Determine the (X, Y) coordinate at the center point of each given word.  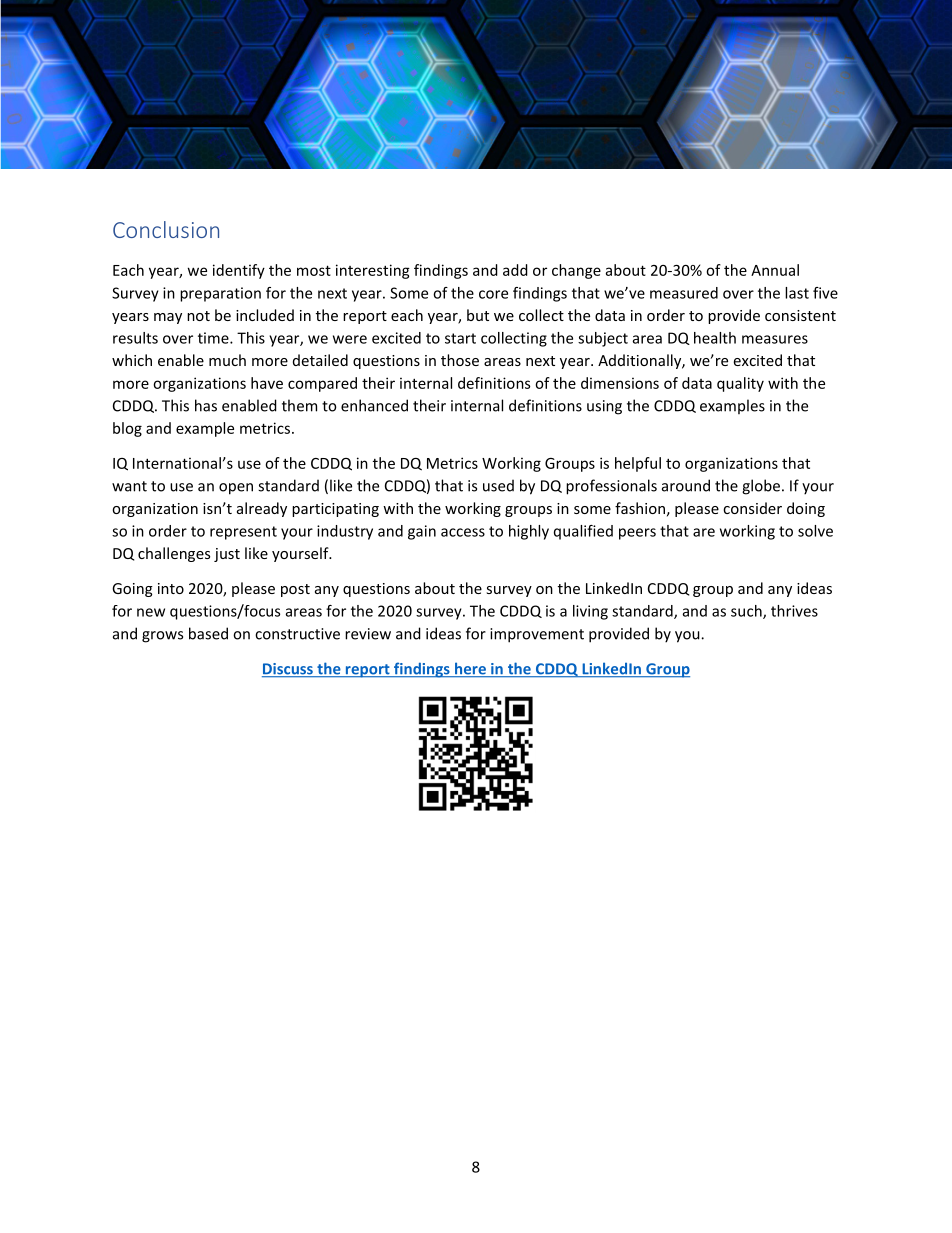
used (498, 485)
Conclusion (166, 229)
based (208, 633)
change (576, 271)
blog (127, 429)
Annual (775, 270)
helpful (638, 464)
